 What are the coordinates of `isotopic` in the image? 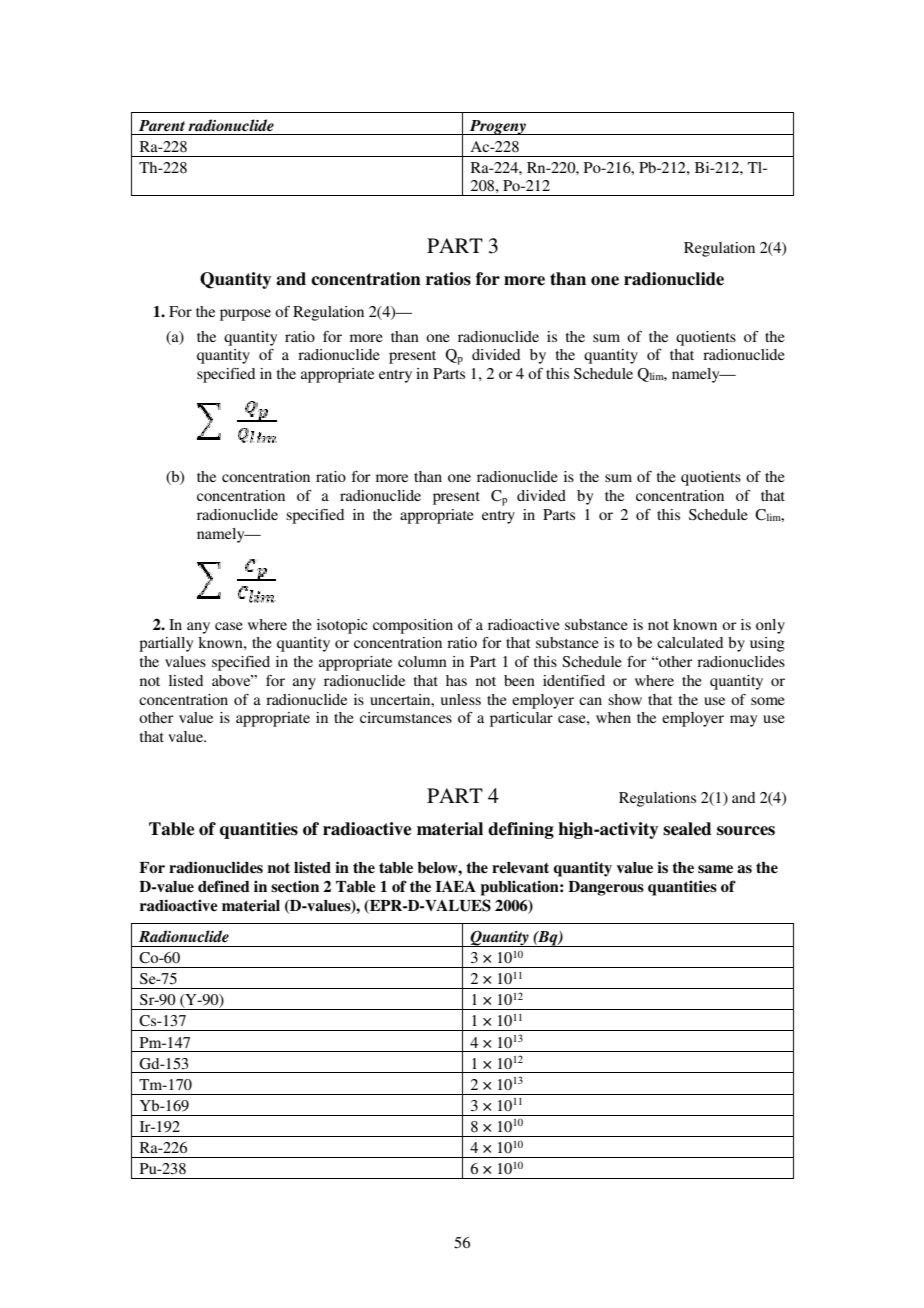 It's located at (342, 626).
